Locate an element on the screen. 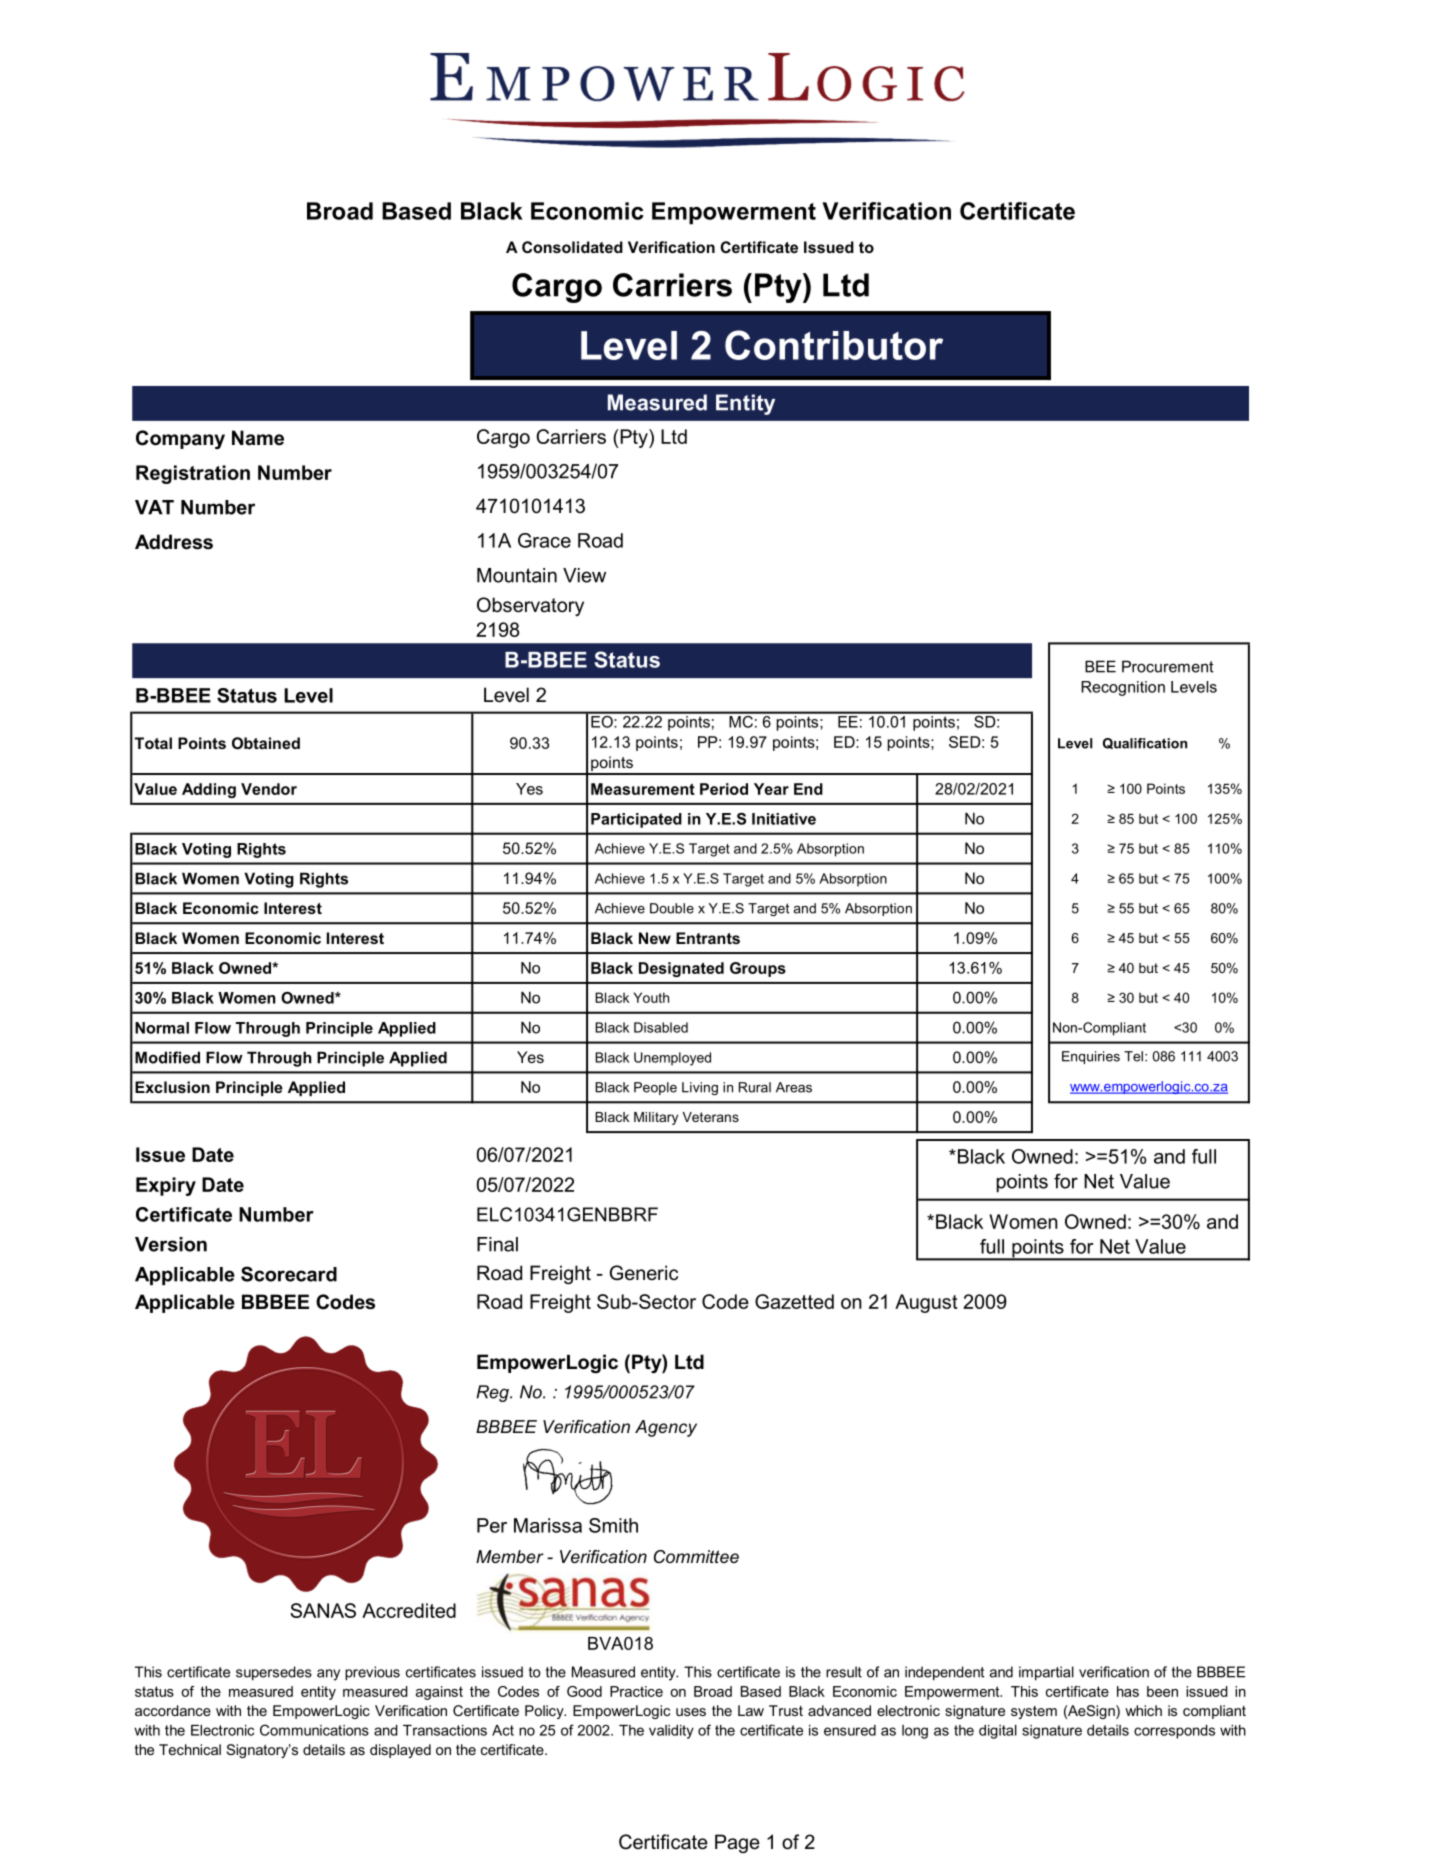 This screenshot has width=1435, height=1858. Participated is located at coordinates (636, 820).
